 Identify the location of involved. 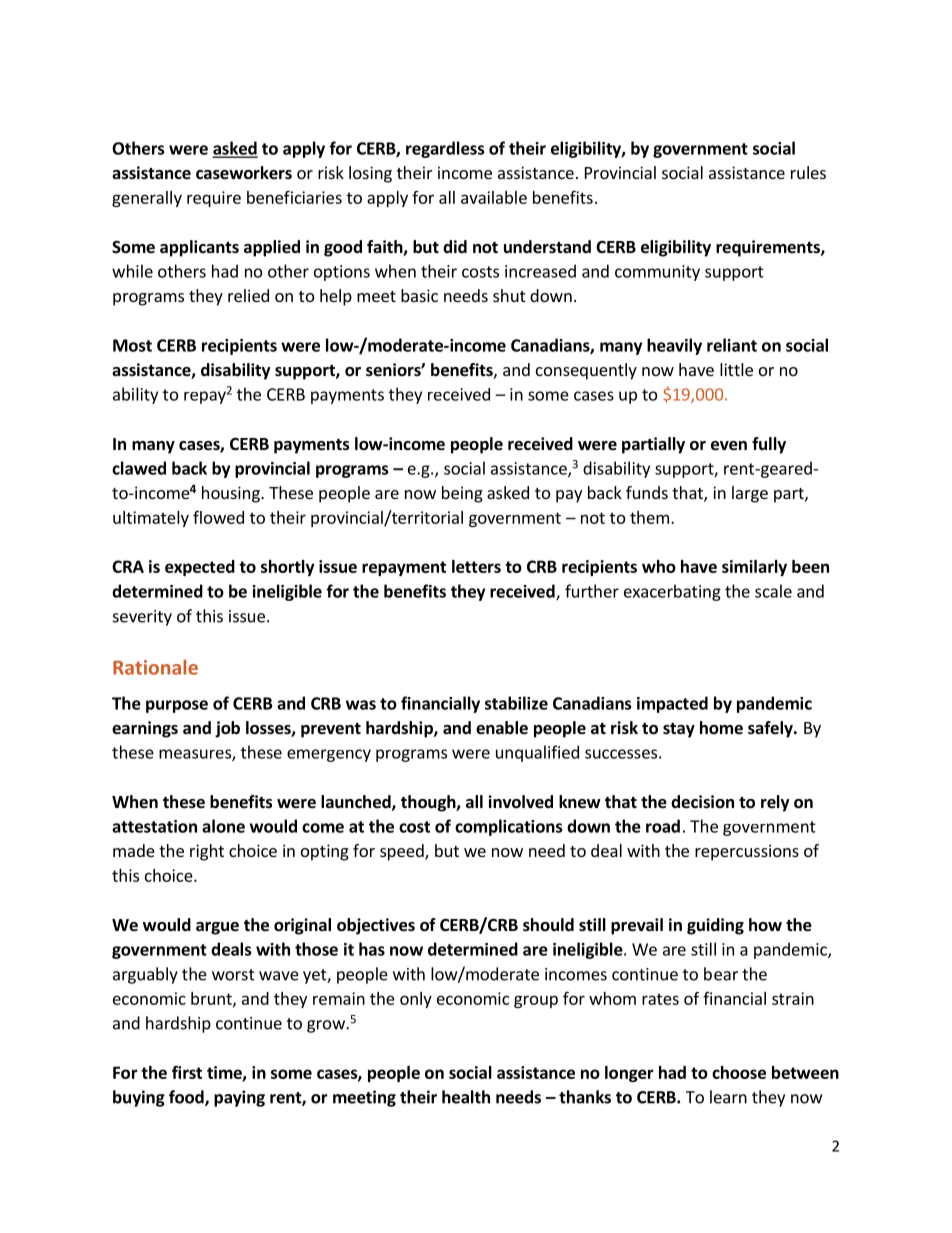
(520, 802).
